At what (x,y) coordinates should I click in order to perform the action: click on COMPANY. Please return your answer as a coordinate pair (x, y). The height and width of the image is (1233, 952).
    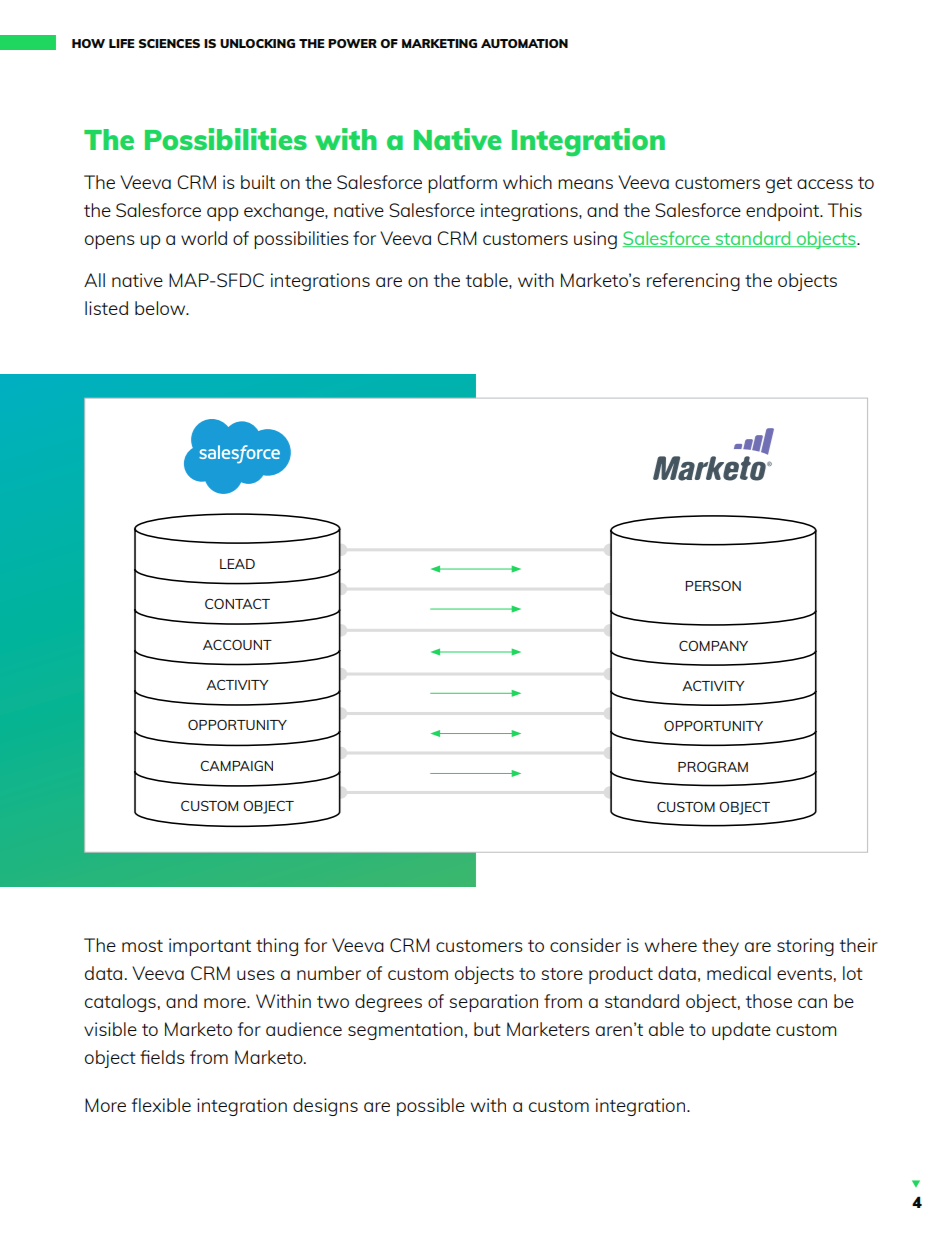
    Looking at the image, I should click on (713, 646).
